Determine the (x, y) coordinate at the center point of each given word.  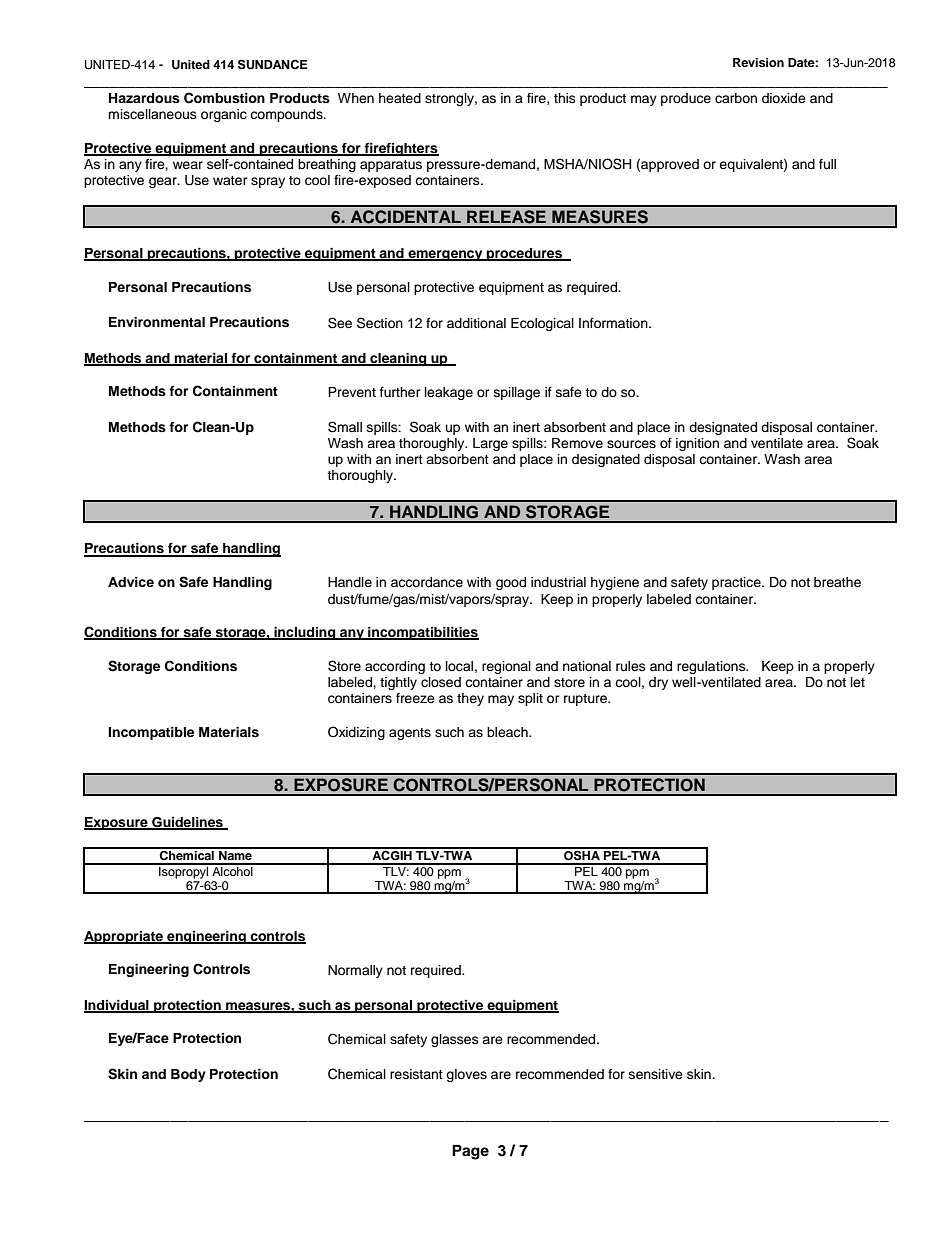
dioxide (784, 98)
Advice (131, 582)
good (511, 583)
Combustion (224, 98)
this (565, 98)
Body (188, 1075)
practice (737, 583)
